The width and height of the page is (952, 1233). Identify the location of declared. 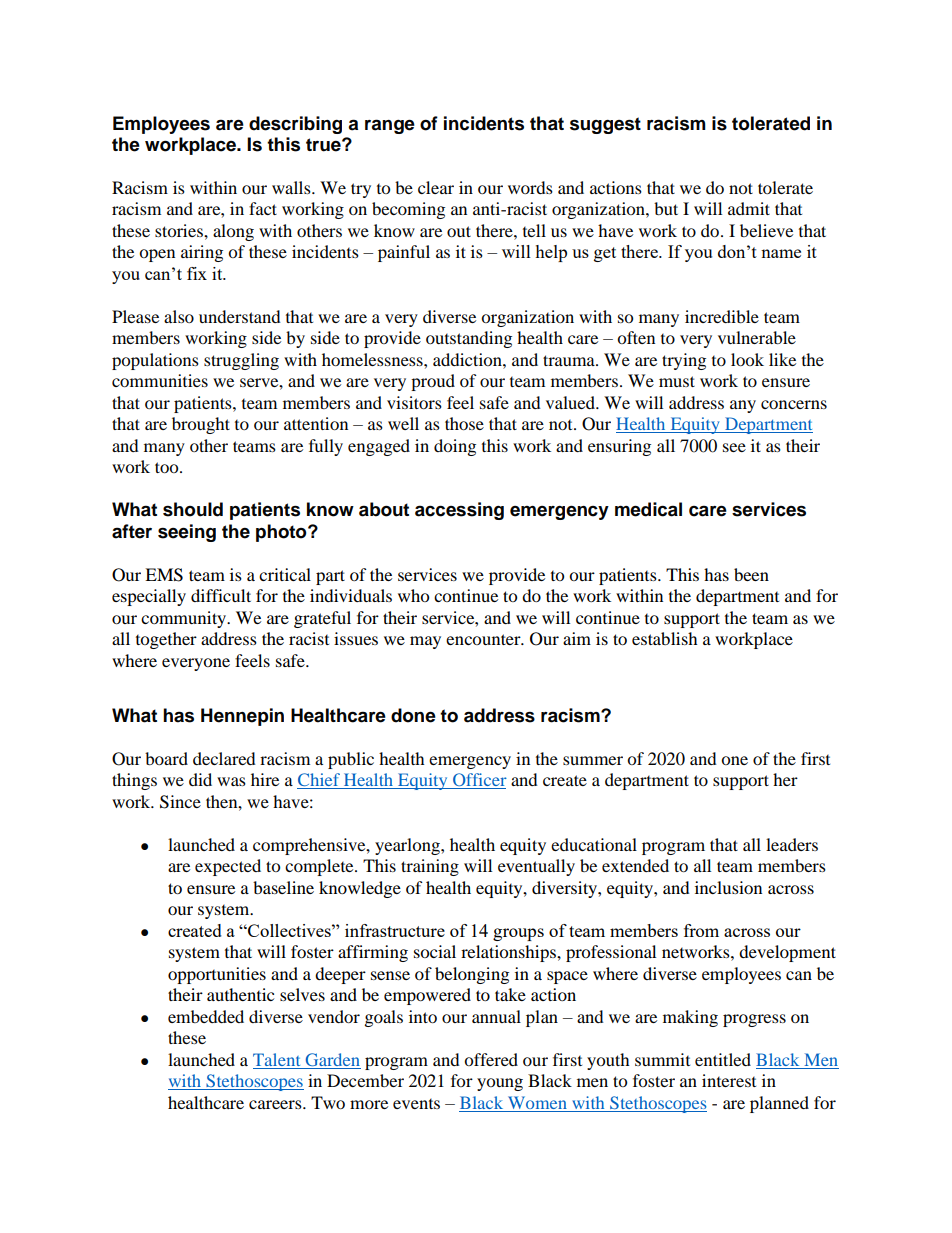
(224, 758).
